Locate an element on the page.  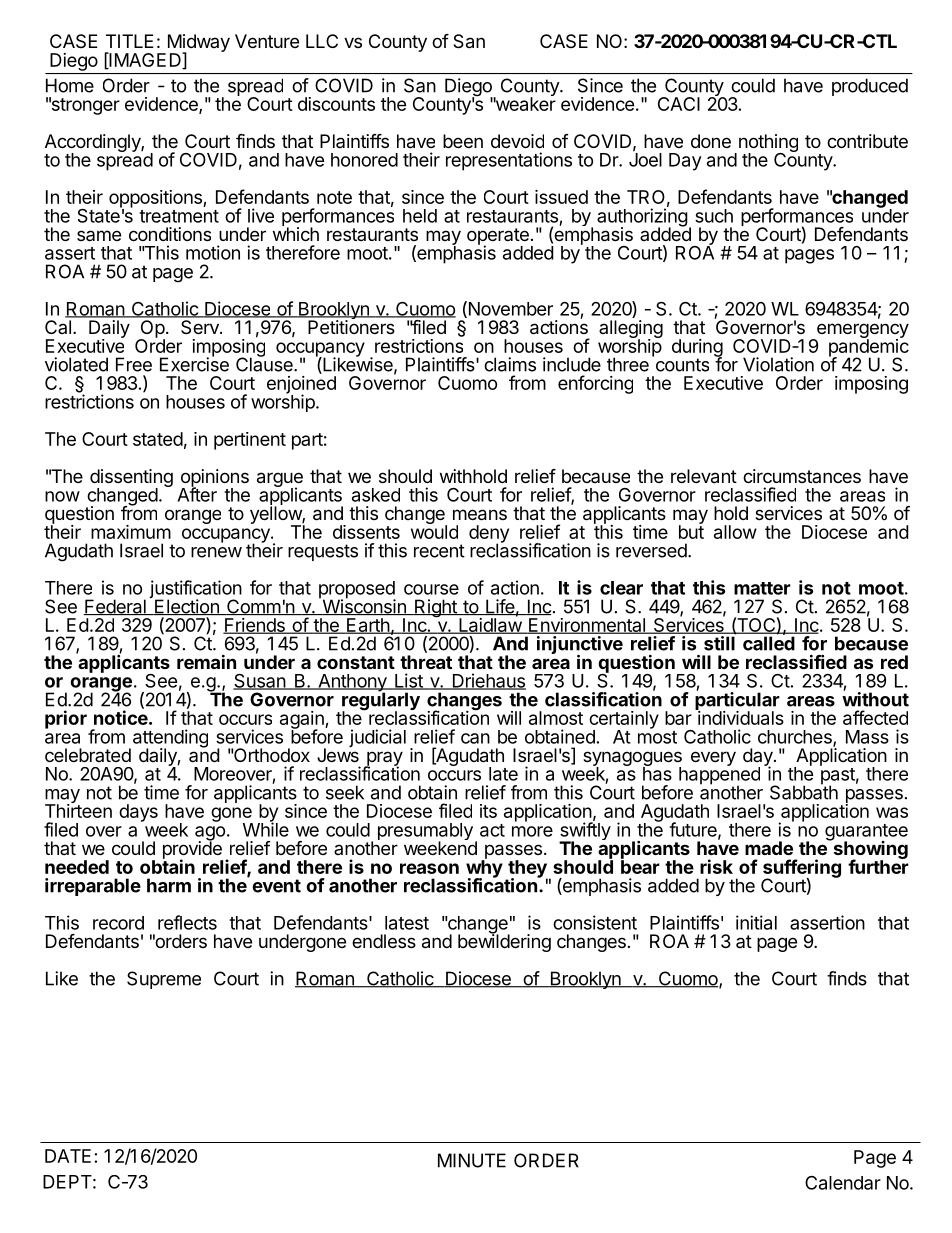
matter is located at coordinates (762, 588).
